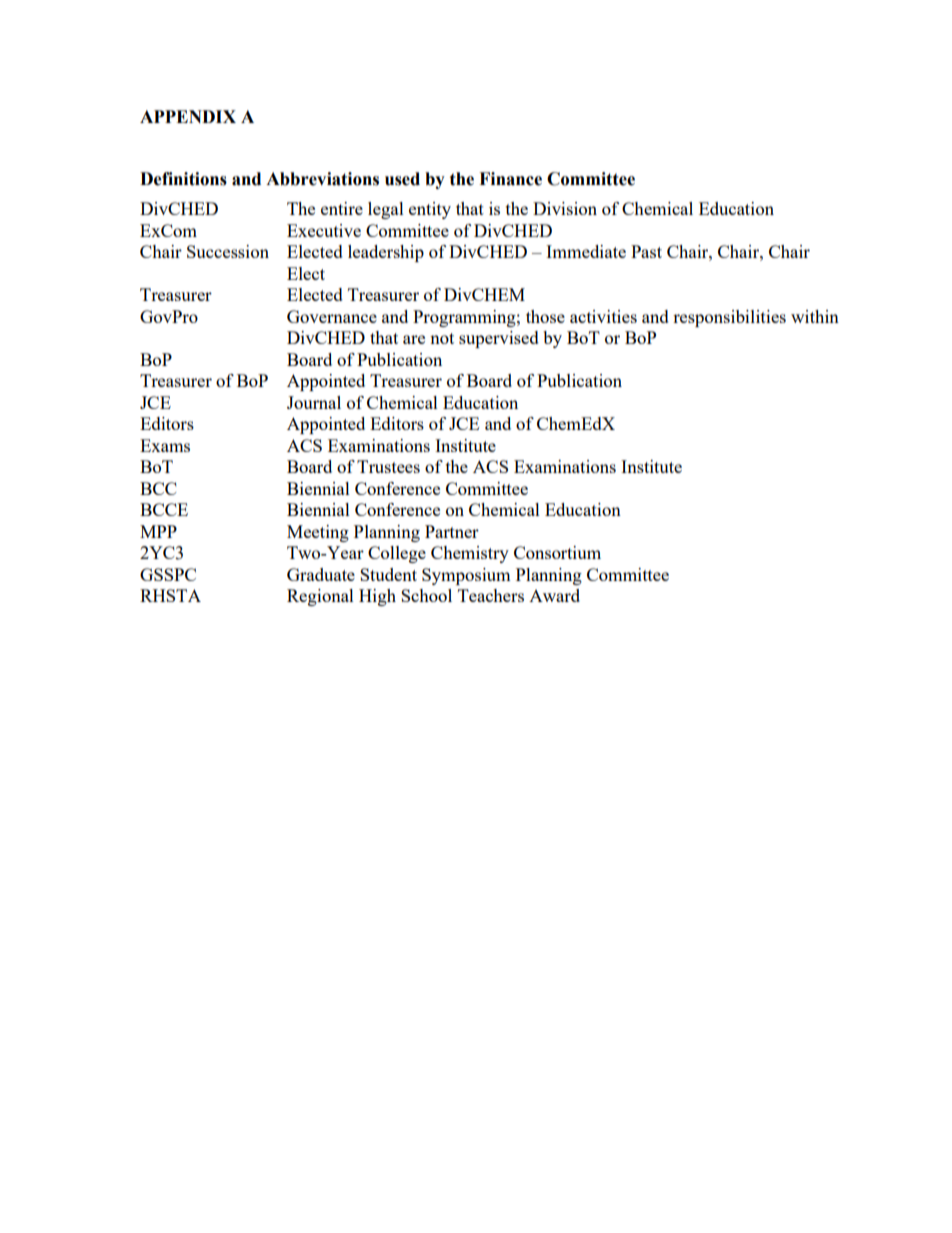 The height and width of the page is (1233, 952). What do you see at coordinates (510, 179) in the page?
I see `Finance` at bounding box center [510, 179].
